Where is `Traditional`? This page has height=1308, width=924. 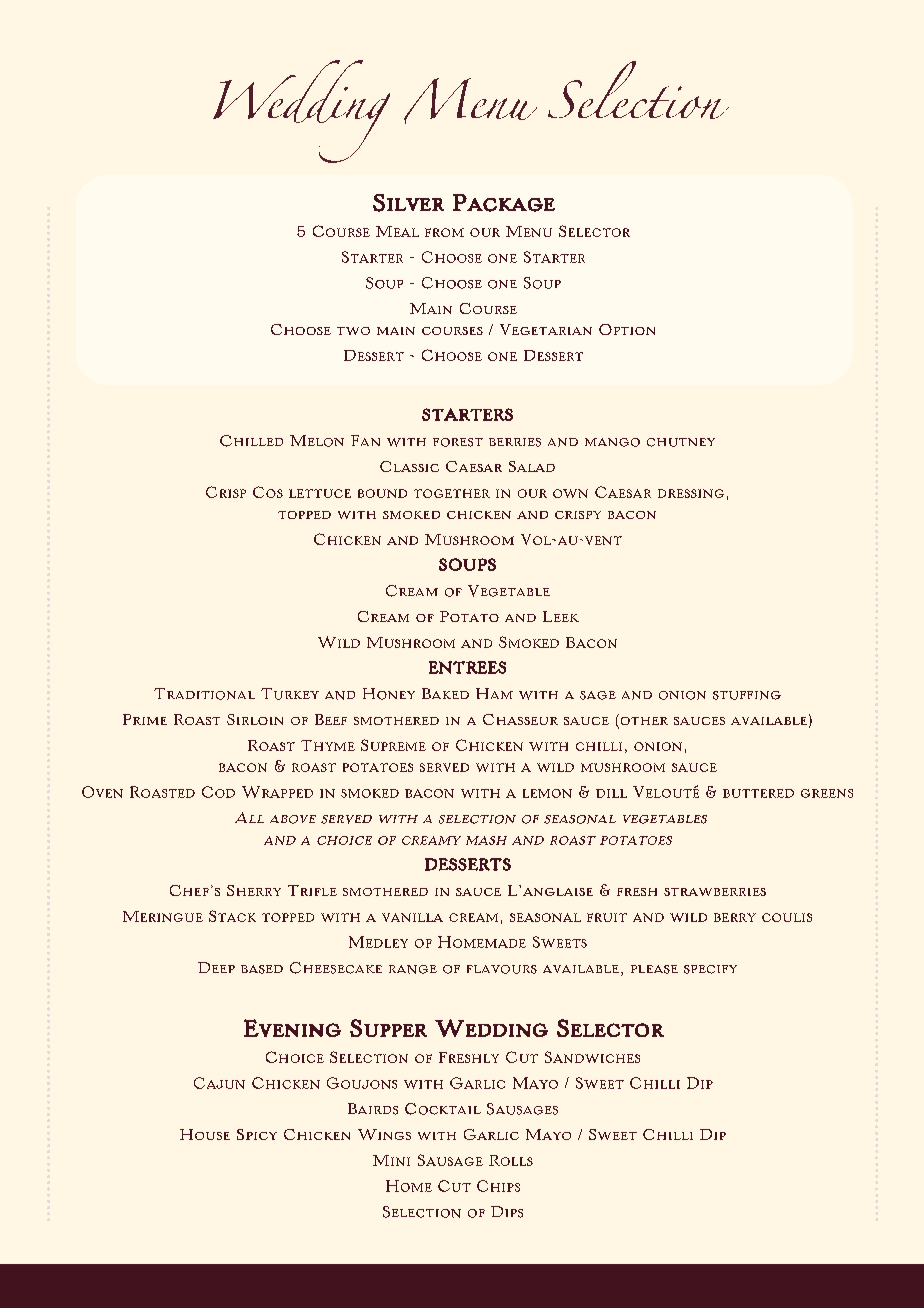 Traditional is located at coordinates (204, 694).
